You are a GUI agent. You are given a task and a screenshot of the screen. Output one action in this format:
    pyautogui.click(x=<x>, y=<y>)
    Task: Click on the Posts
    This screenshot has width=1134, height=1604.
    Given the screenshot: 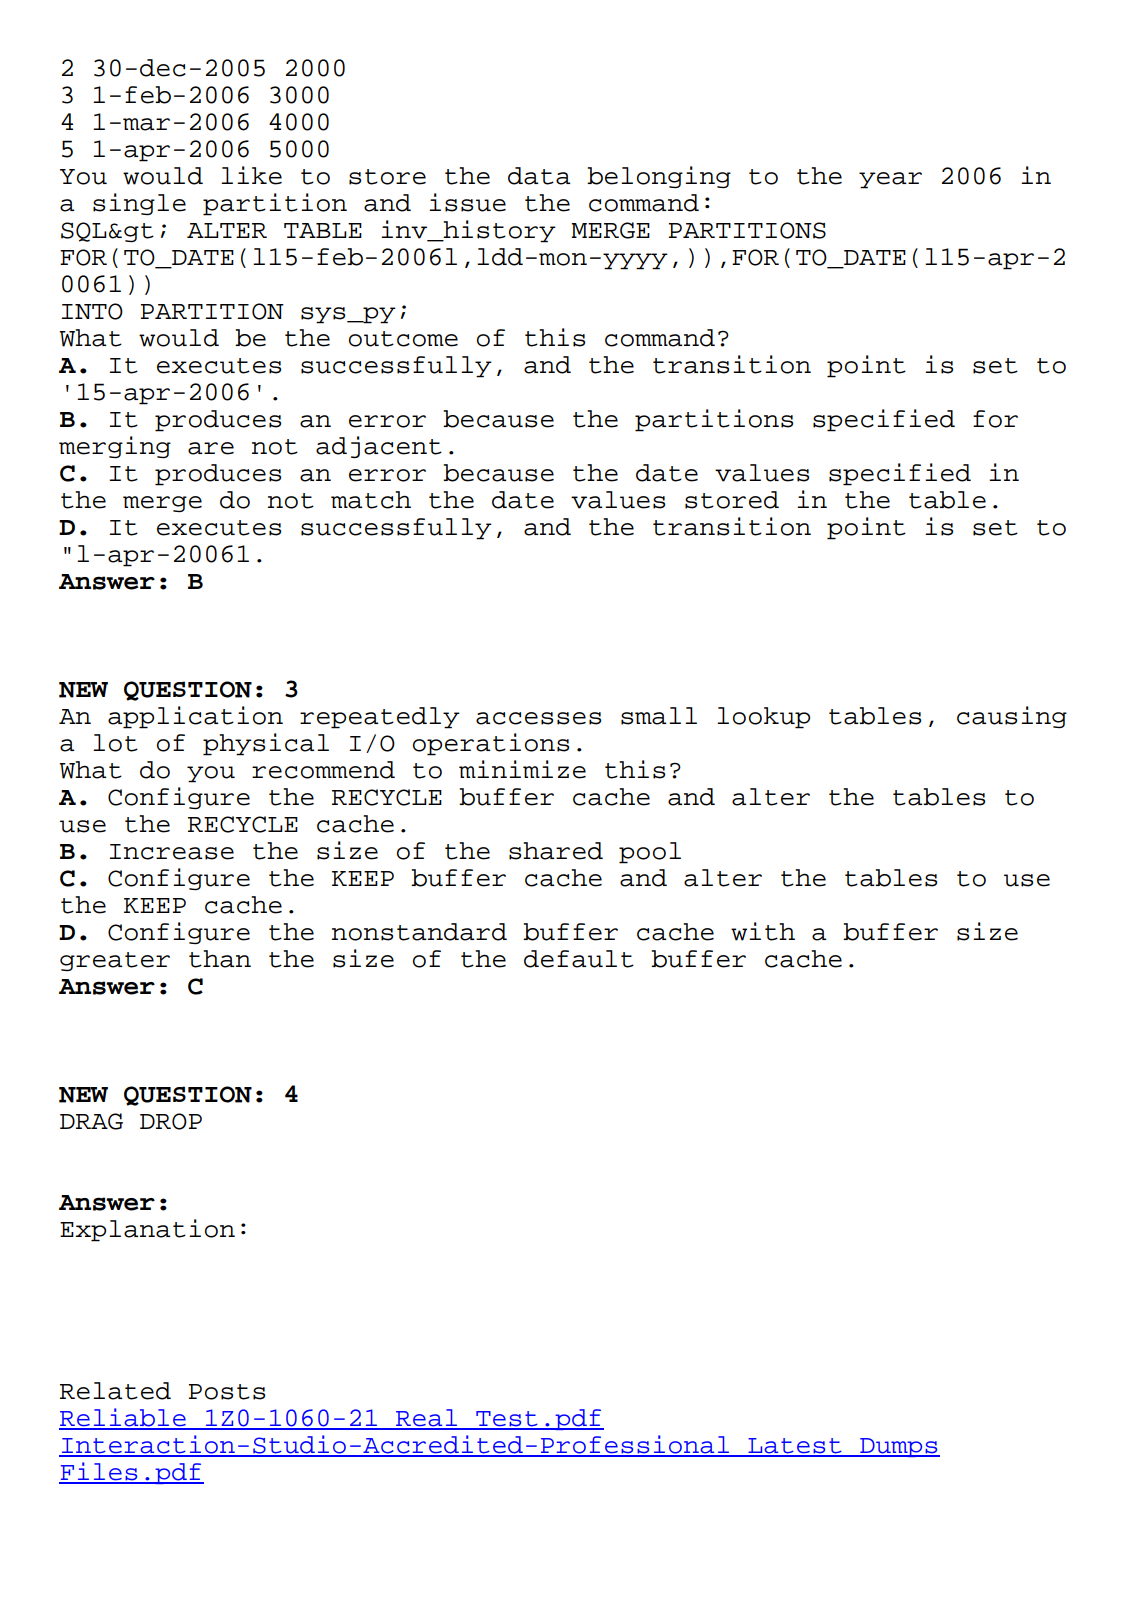 What is the action you would take?
    pyautogui.click(x=227, y=1392)
